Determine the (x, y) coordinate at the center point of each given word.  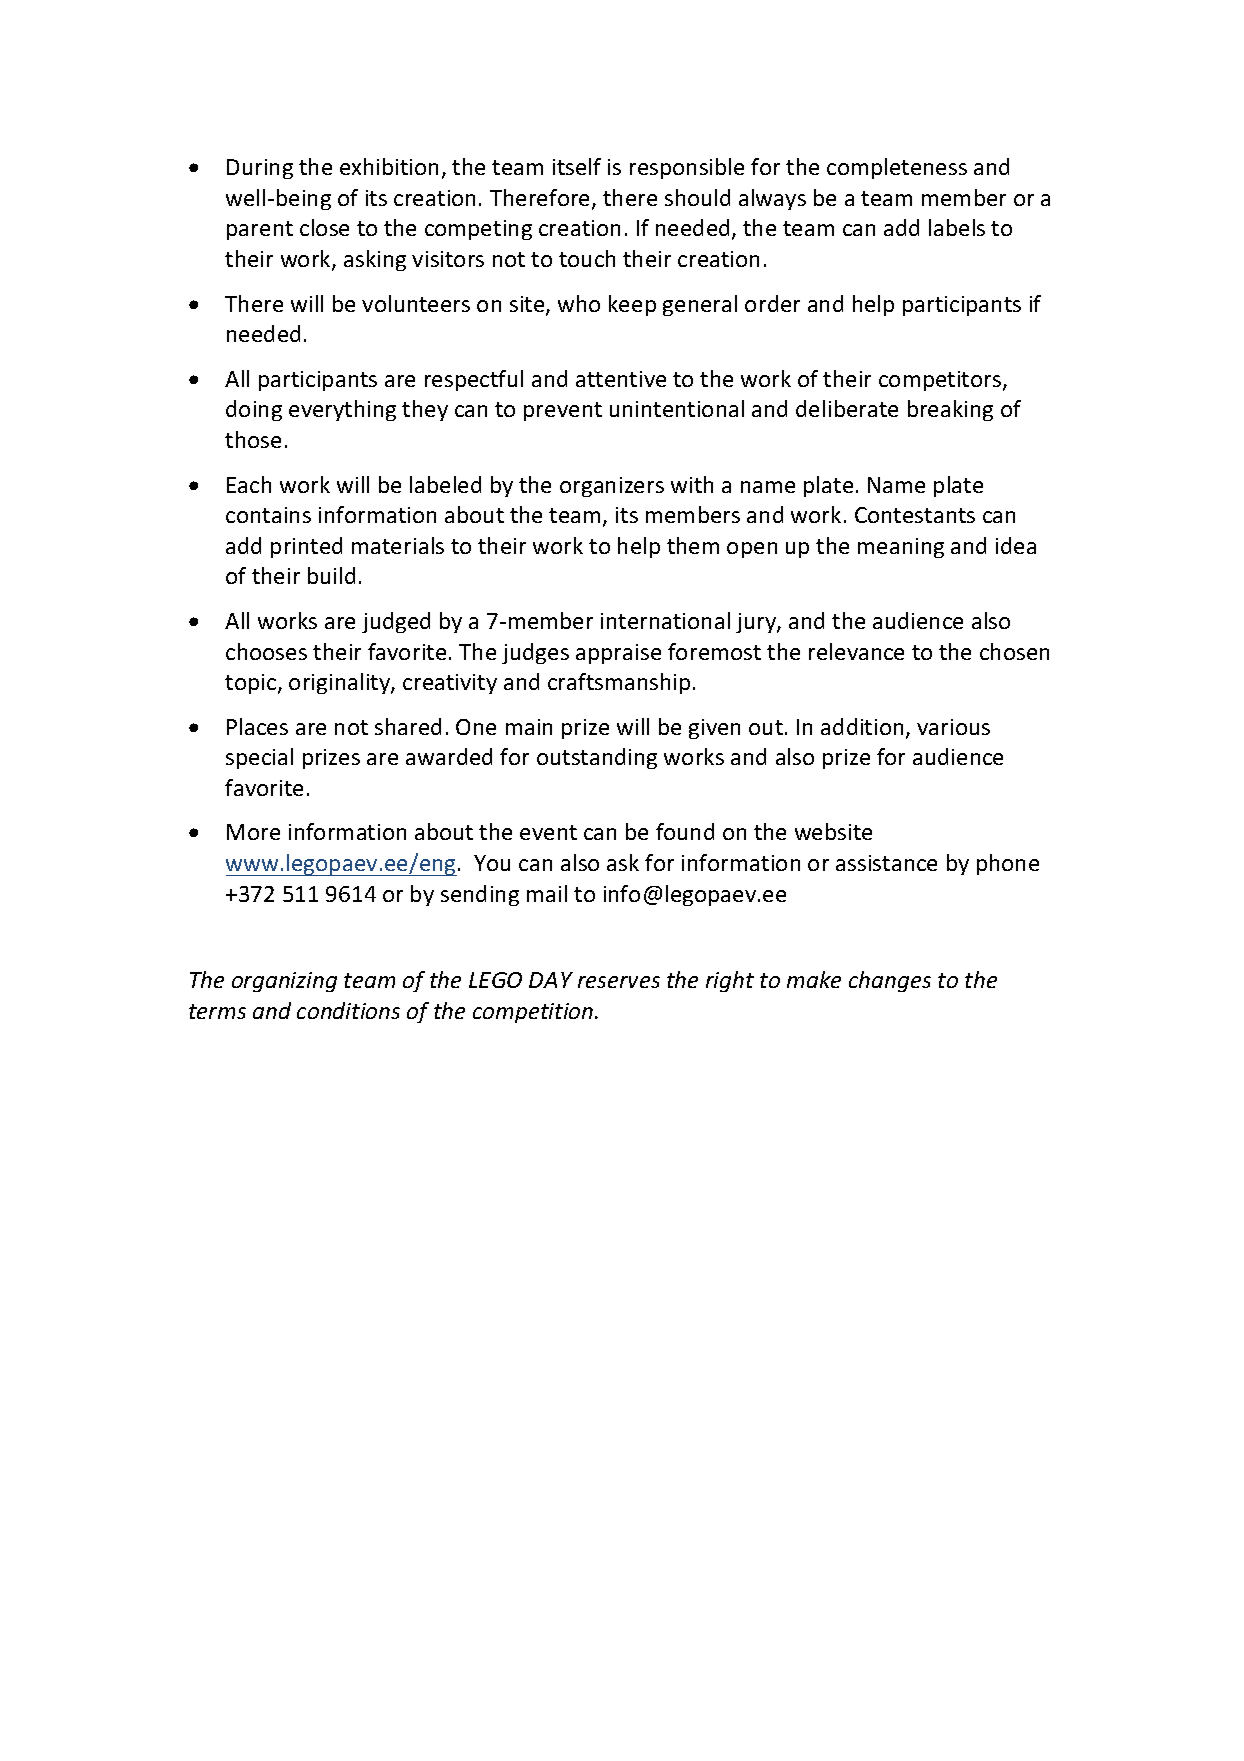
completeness (897, 168)
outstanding (597, 758)
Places (257, 726)
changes (890, 981)
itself (577, 166)
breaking (950, 410)
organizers (612, 487)
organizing (284, 982)
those (253, 439)
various (953, 727)
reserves (619, 982)
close (324, 227)
